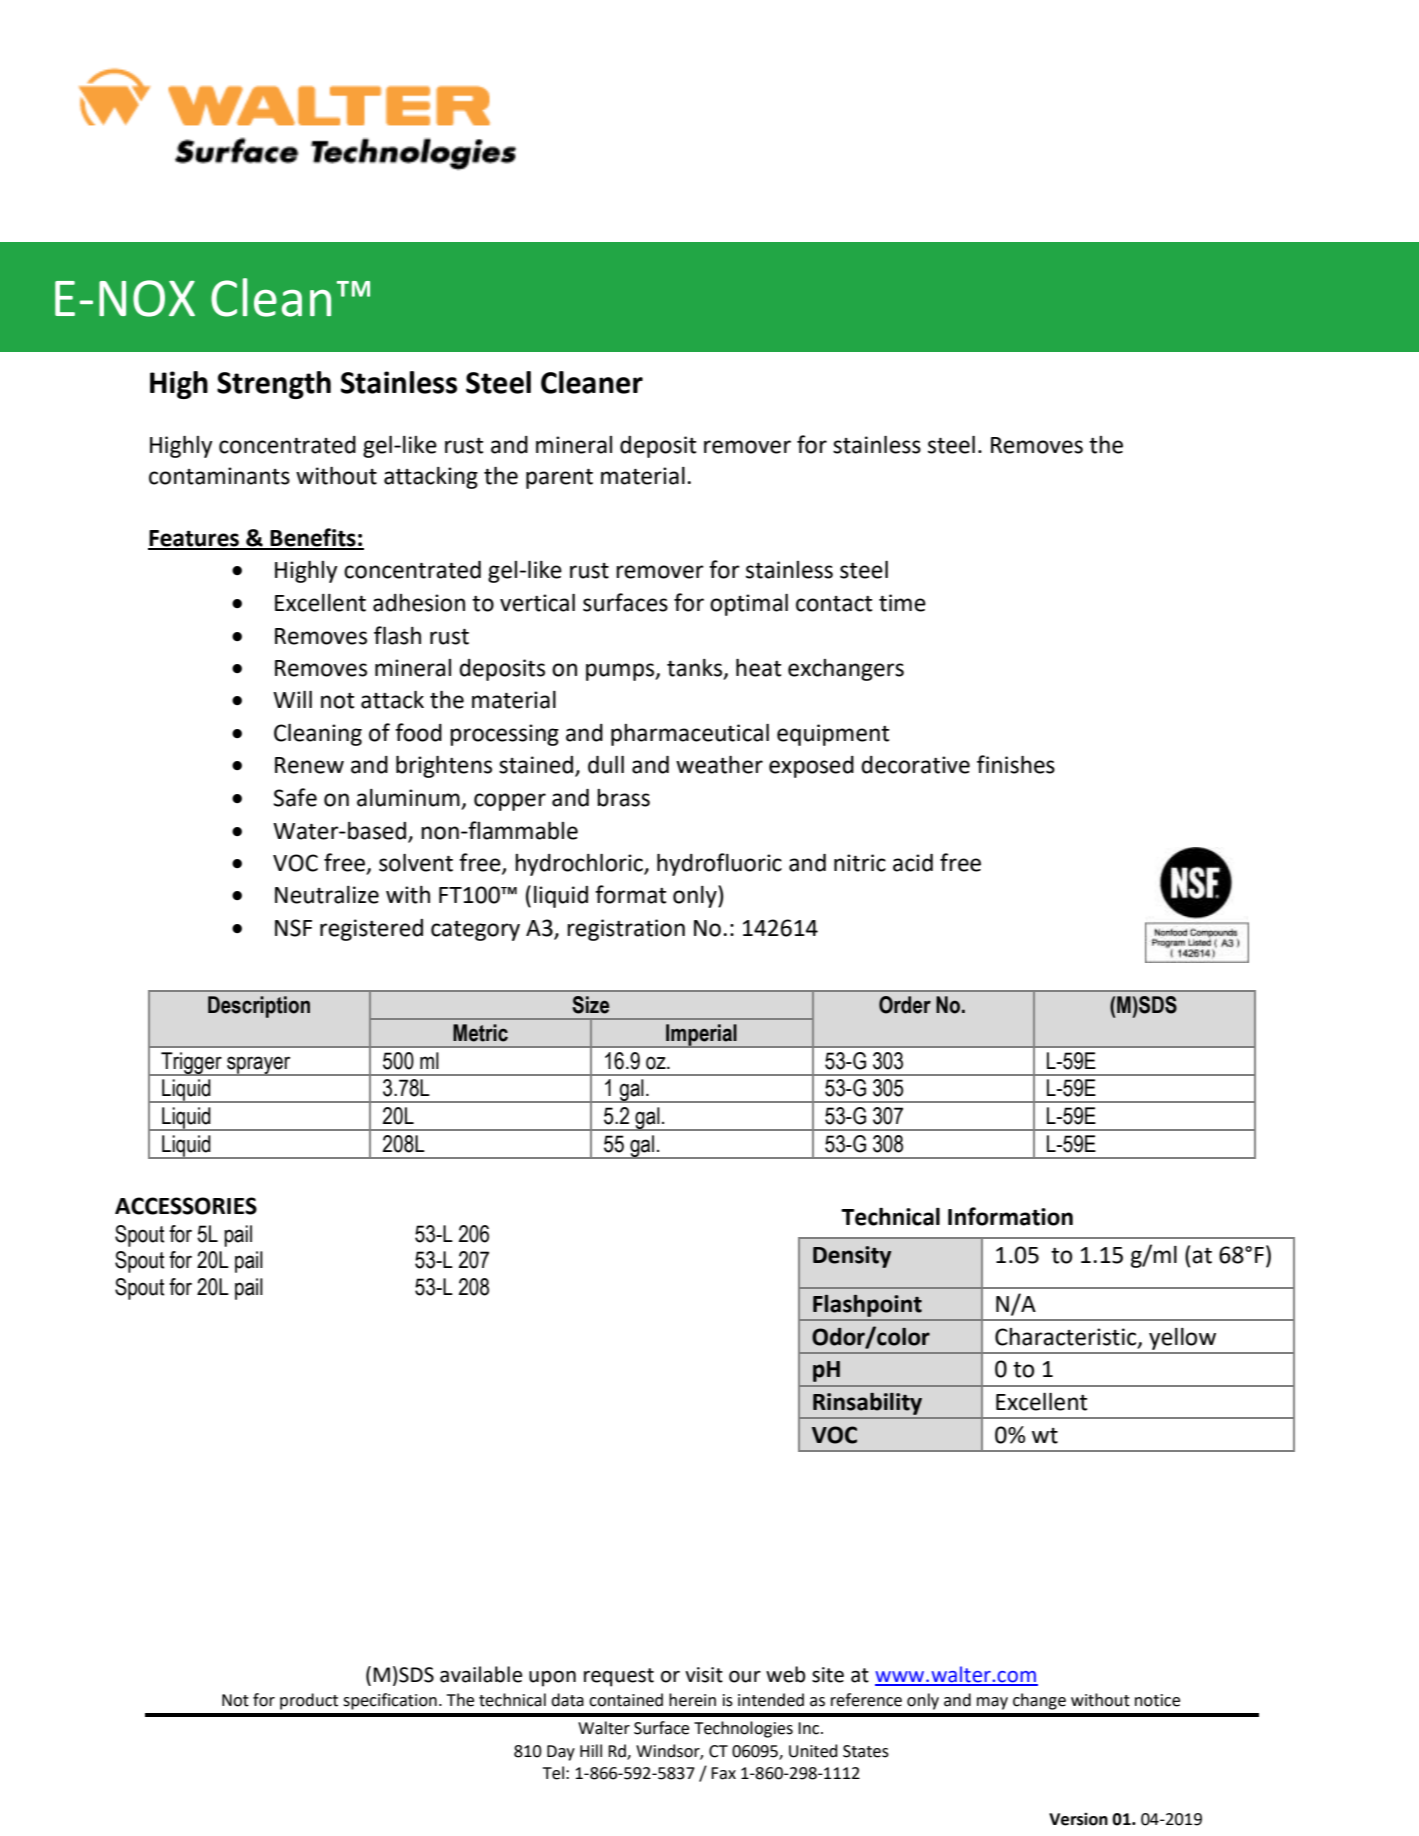  What do you see at coordinates (559, 479) in the page?
I see `parent` at bounding box center [559, 479].
